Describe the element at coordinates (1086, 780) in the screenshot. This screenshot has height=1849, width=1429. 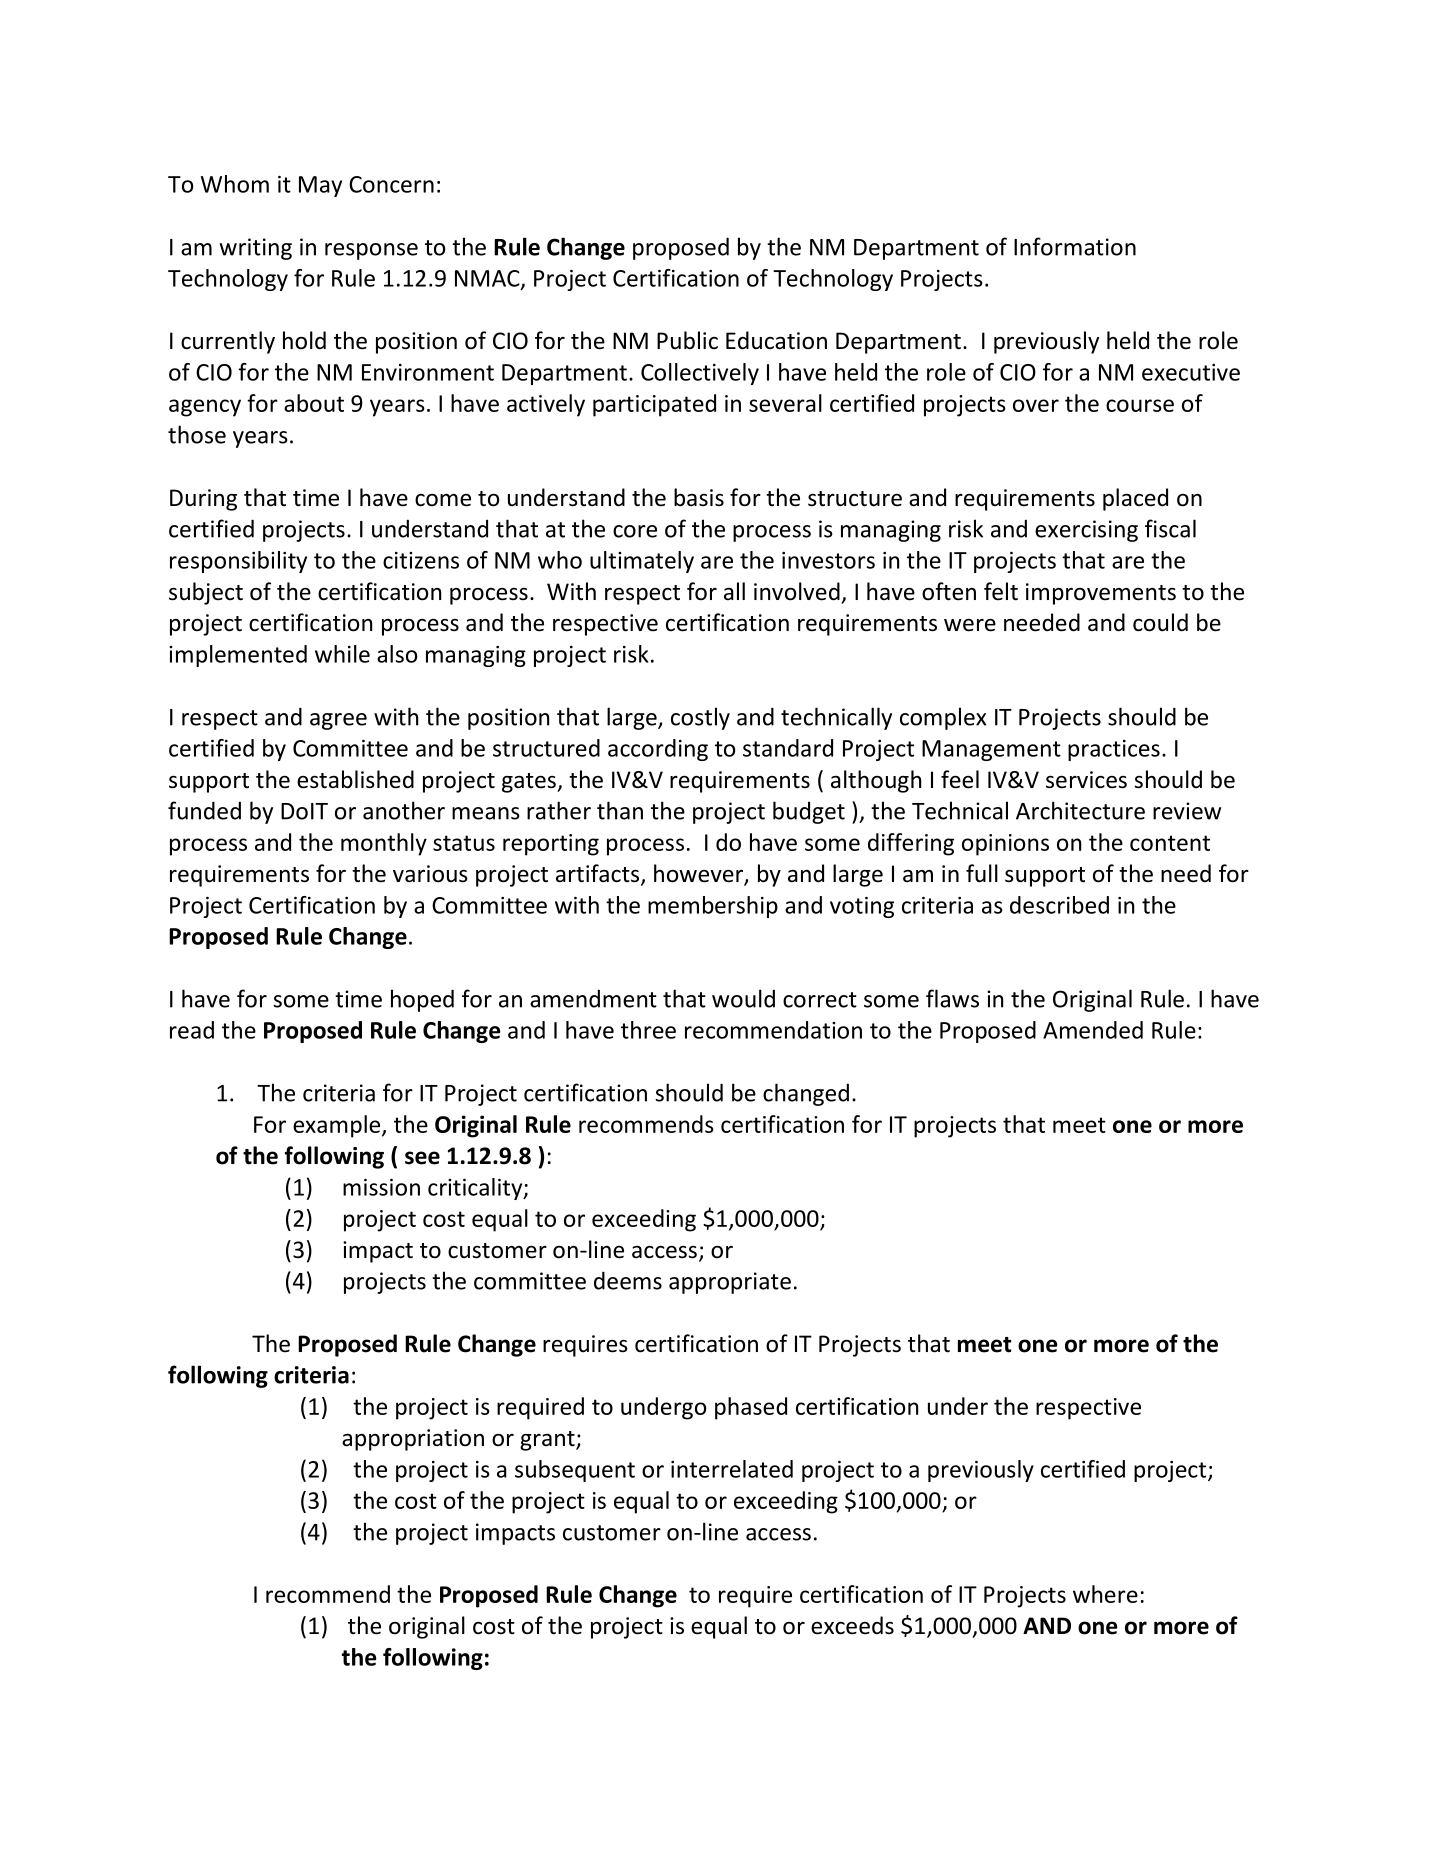
I see `services` at that location.
